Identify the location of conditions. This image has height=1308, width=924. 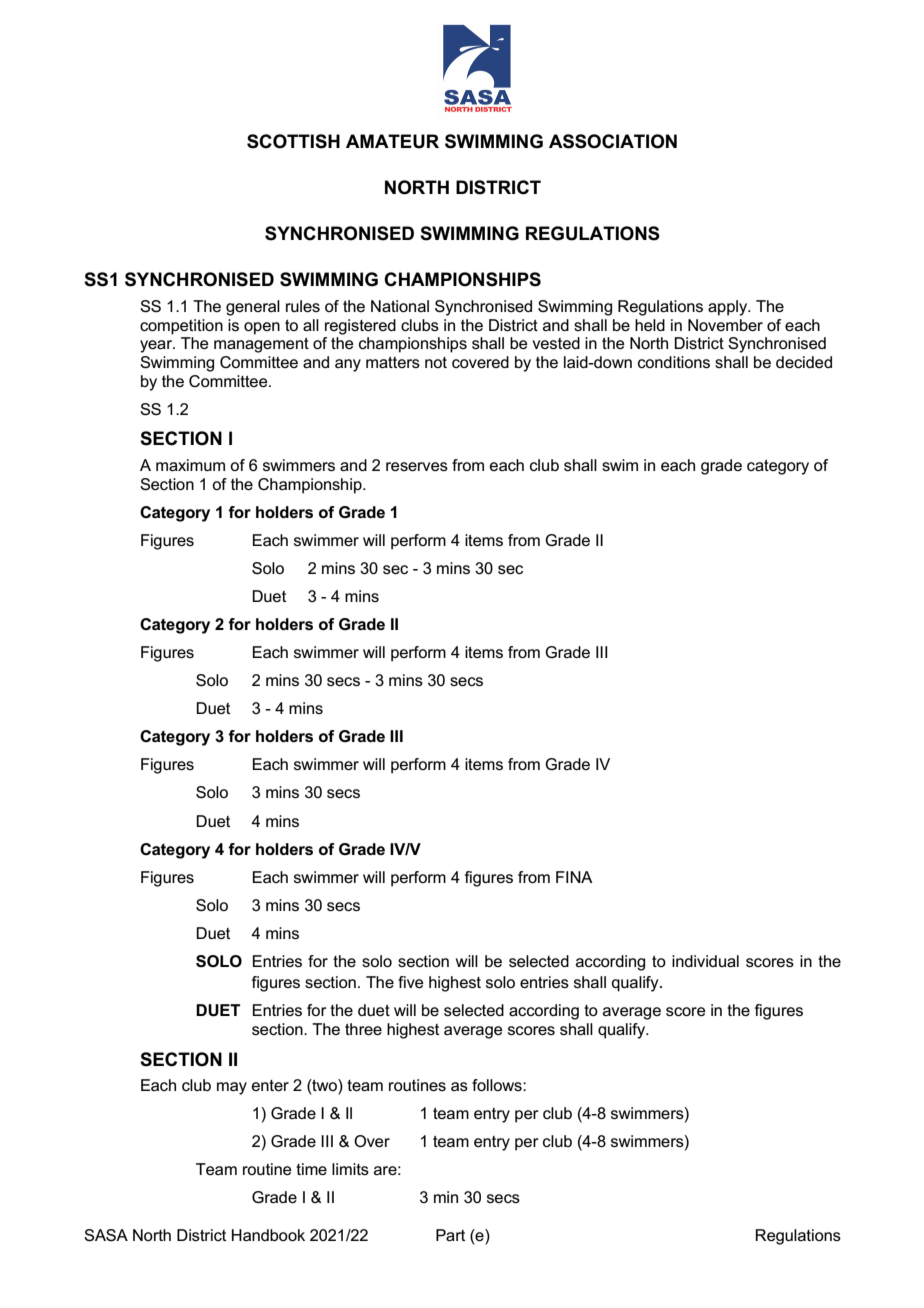
(674, 362).
